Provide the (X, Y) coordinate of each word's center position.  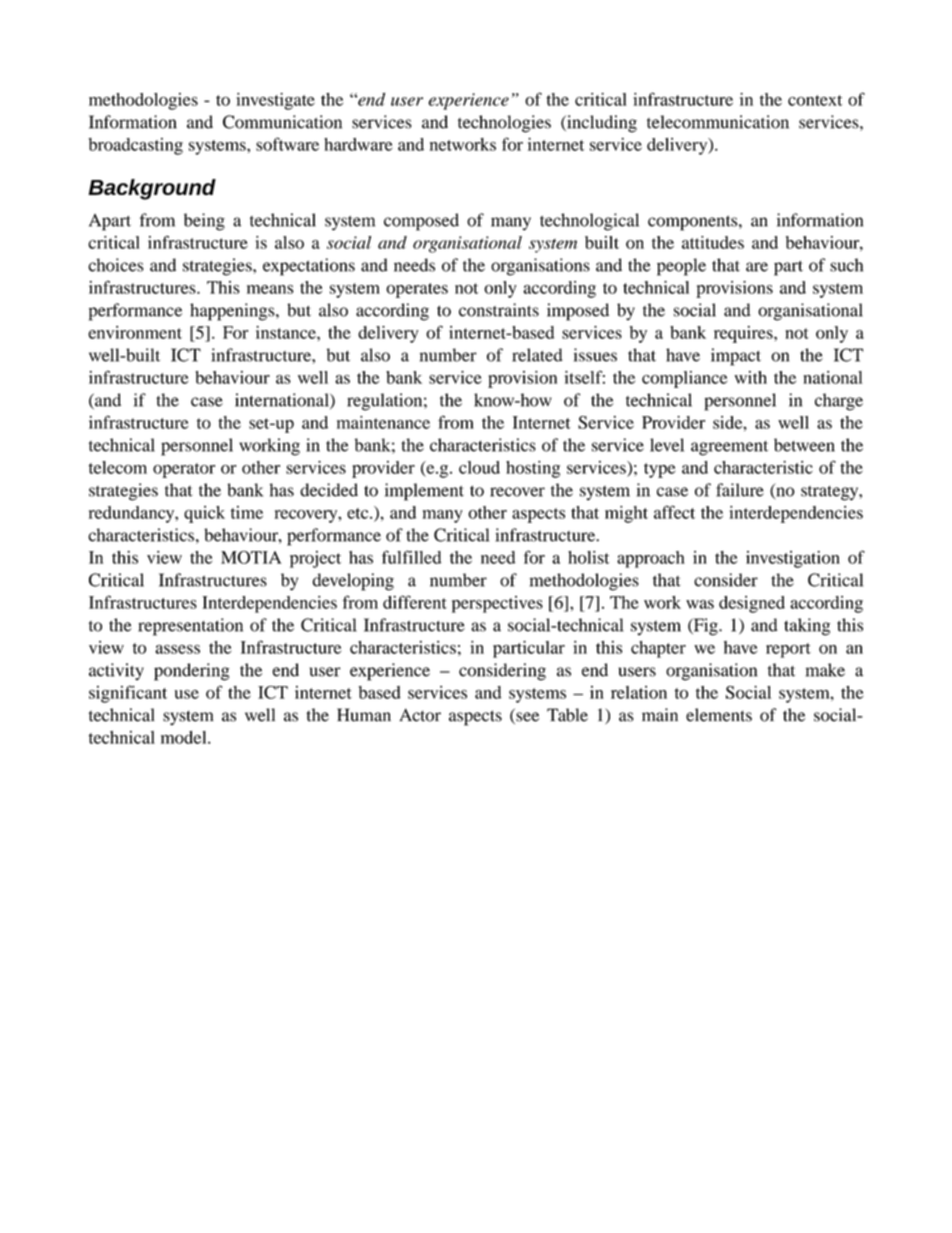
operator (184, 470)
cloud (479, 467)
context (815, 100)
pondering (191, 672)
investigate (275, 101)
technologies (504, 124)
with (750, 377)
